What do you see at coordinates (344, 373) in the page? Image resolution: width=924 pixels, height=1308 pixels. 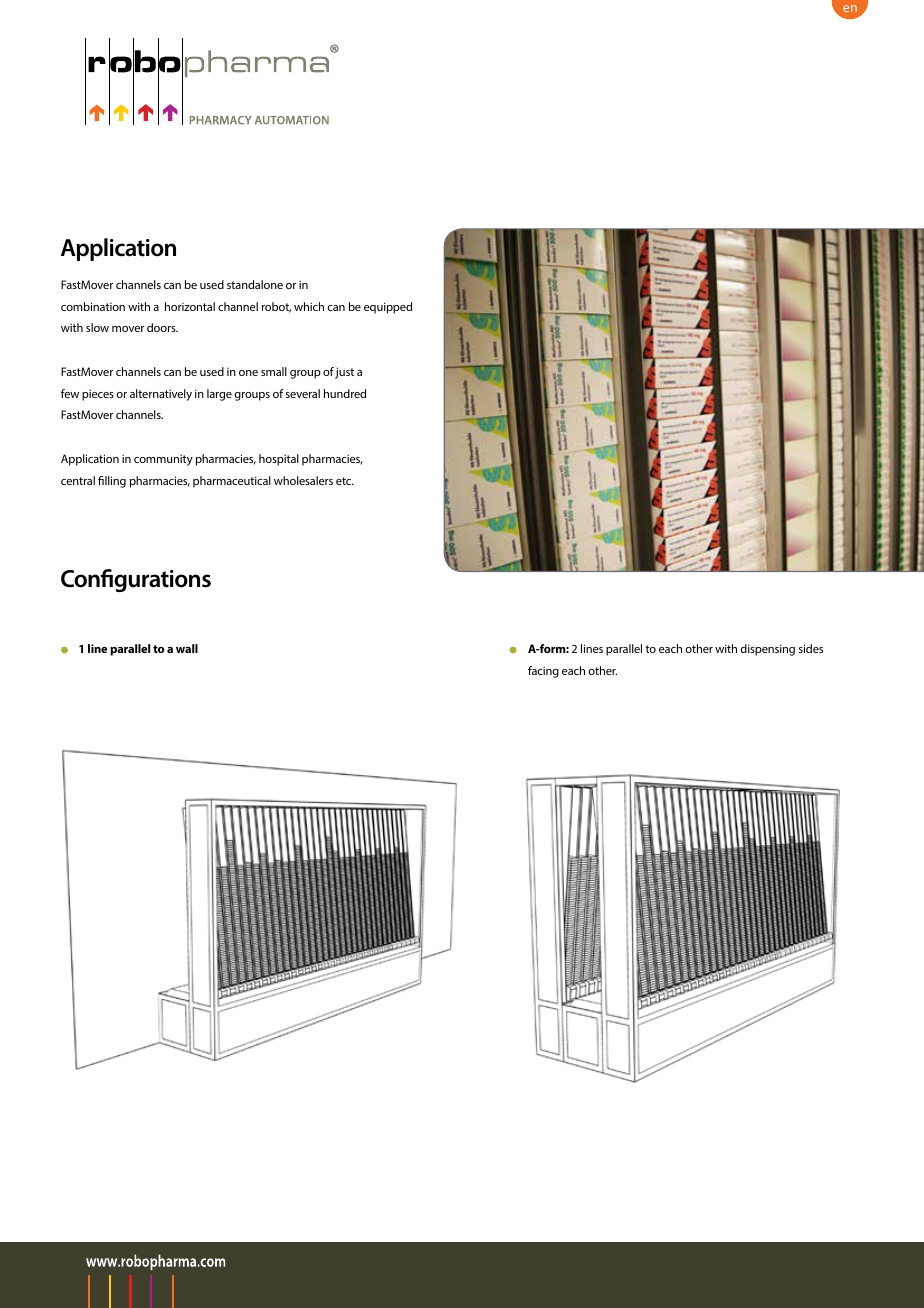 I see `just` at bounding box center [344, 373].
